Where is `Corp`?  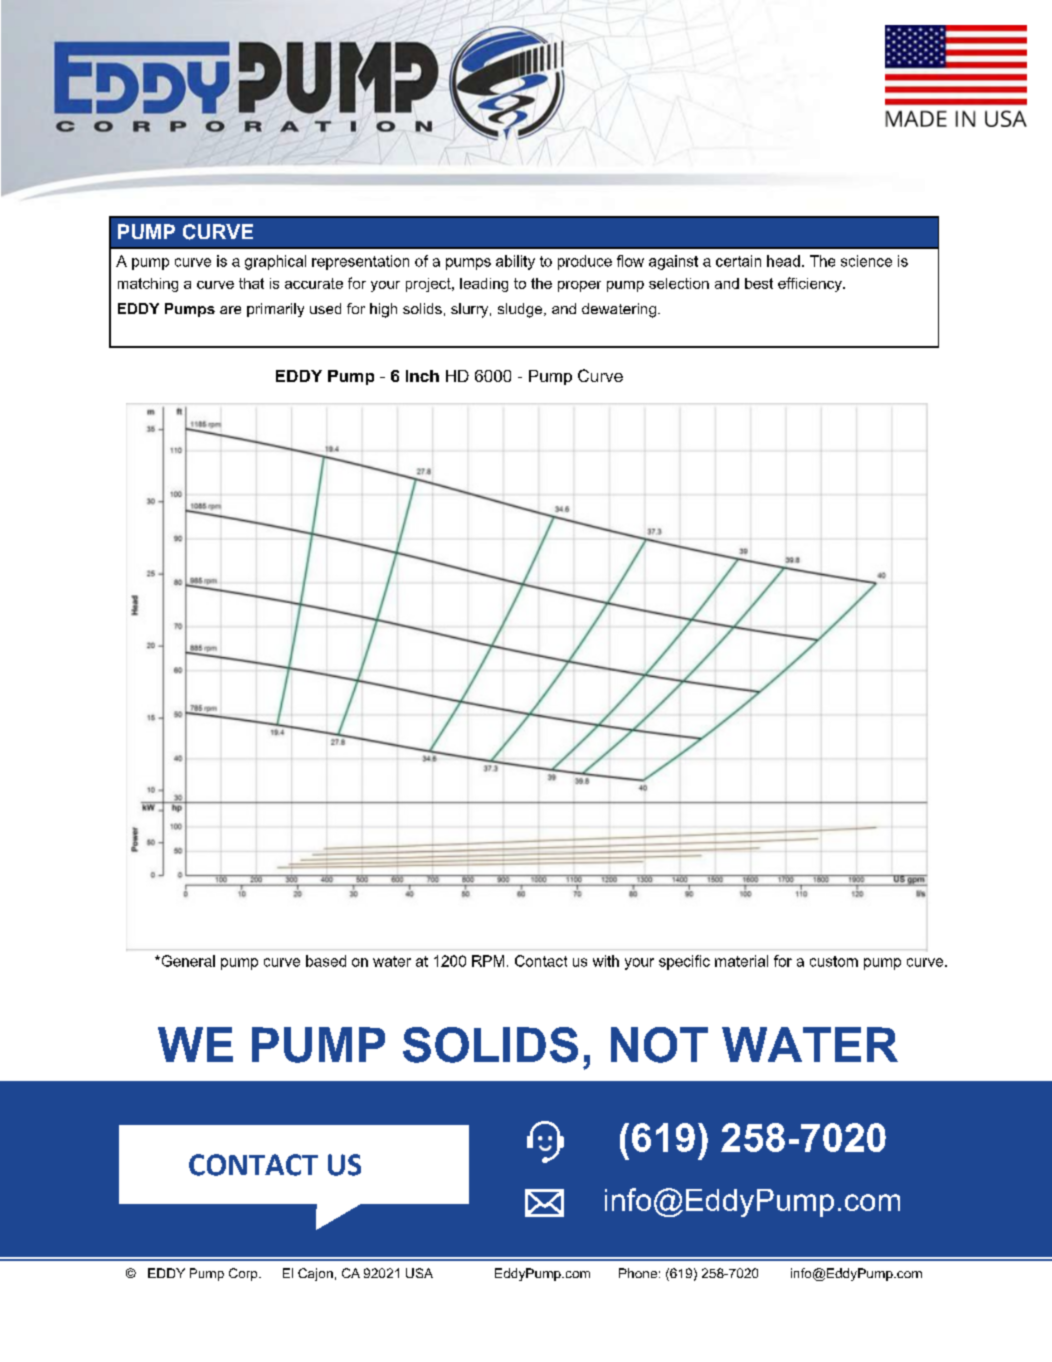 Corp is located at coordinates (244, 1274).
